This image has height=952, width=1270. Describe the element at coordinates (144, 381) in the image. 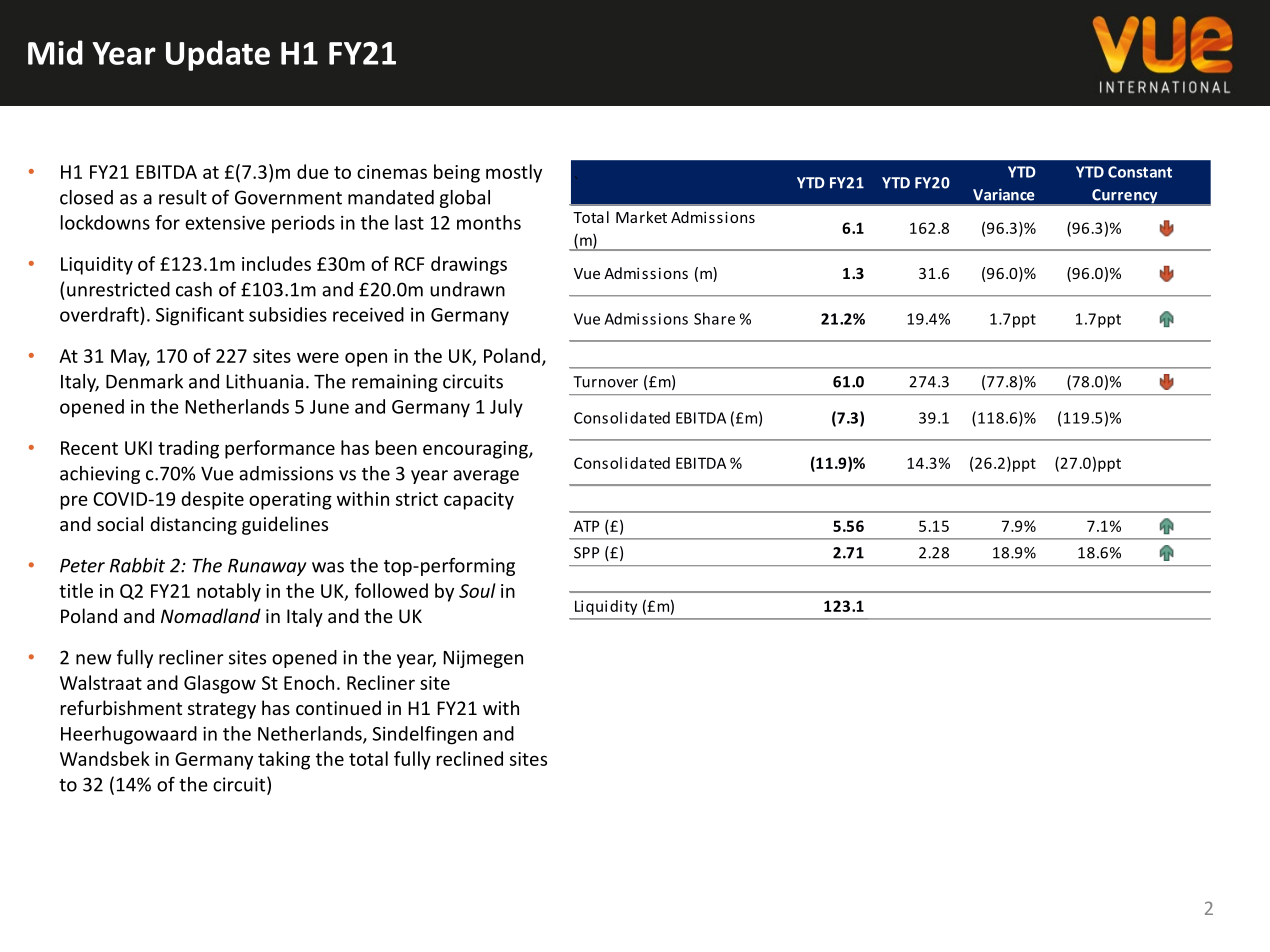

I see `Denmark` at that location.
